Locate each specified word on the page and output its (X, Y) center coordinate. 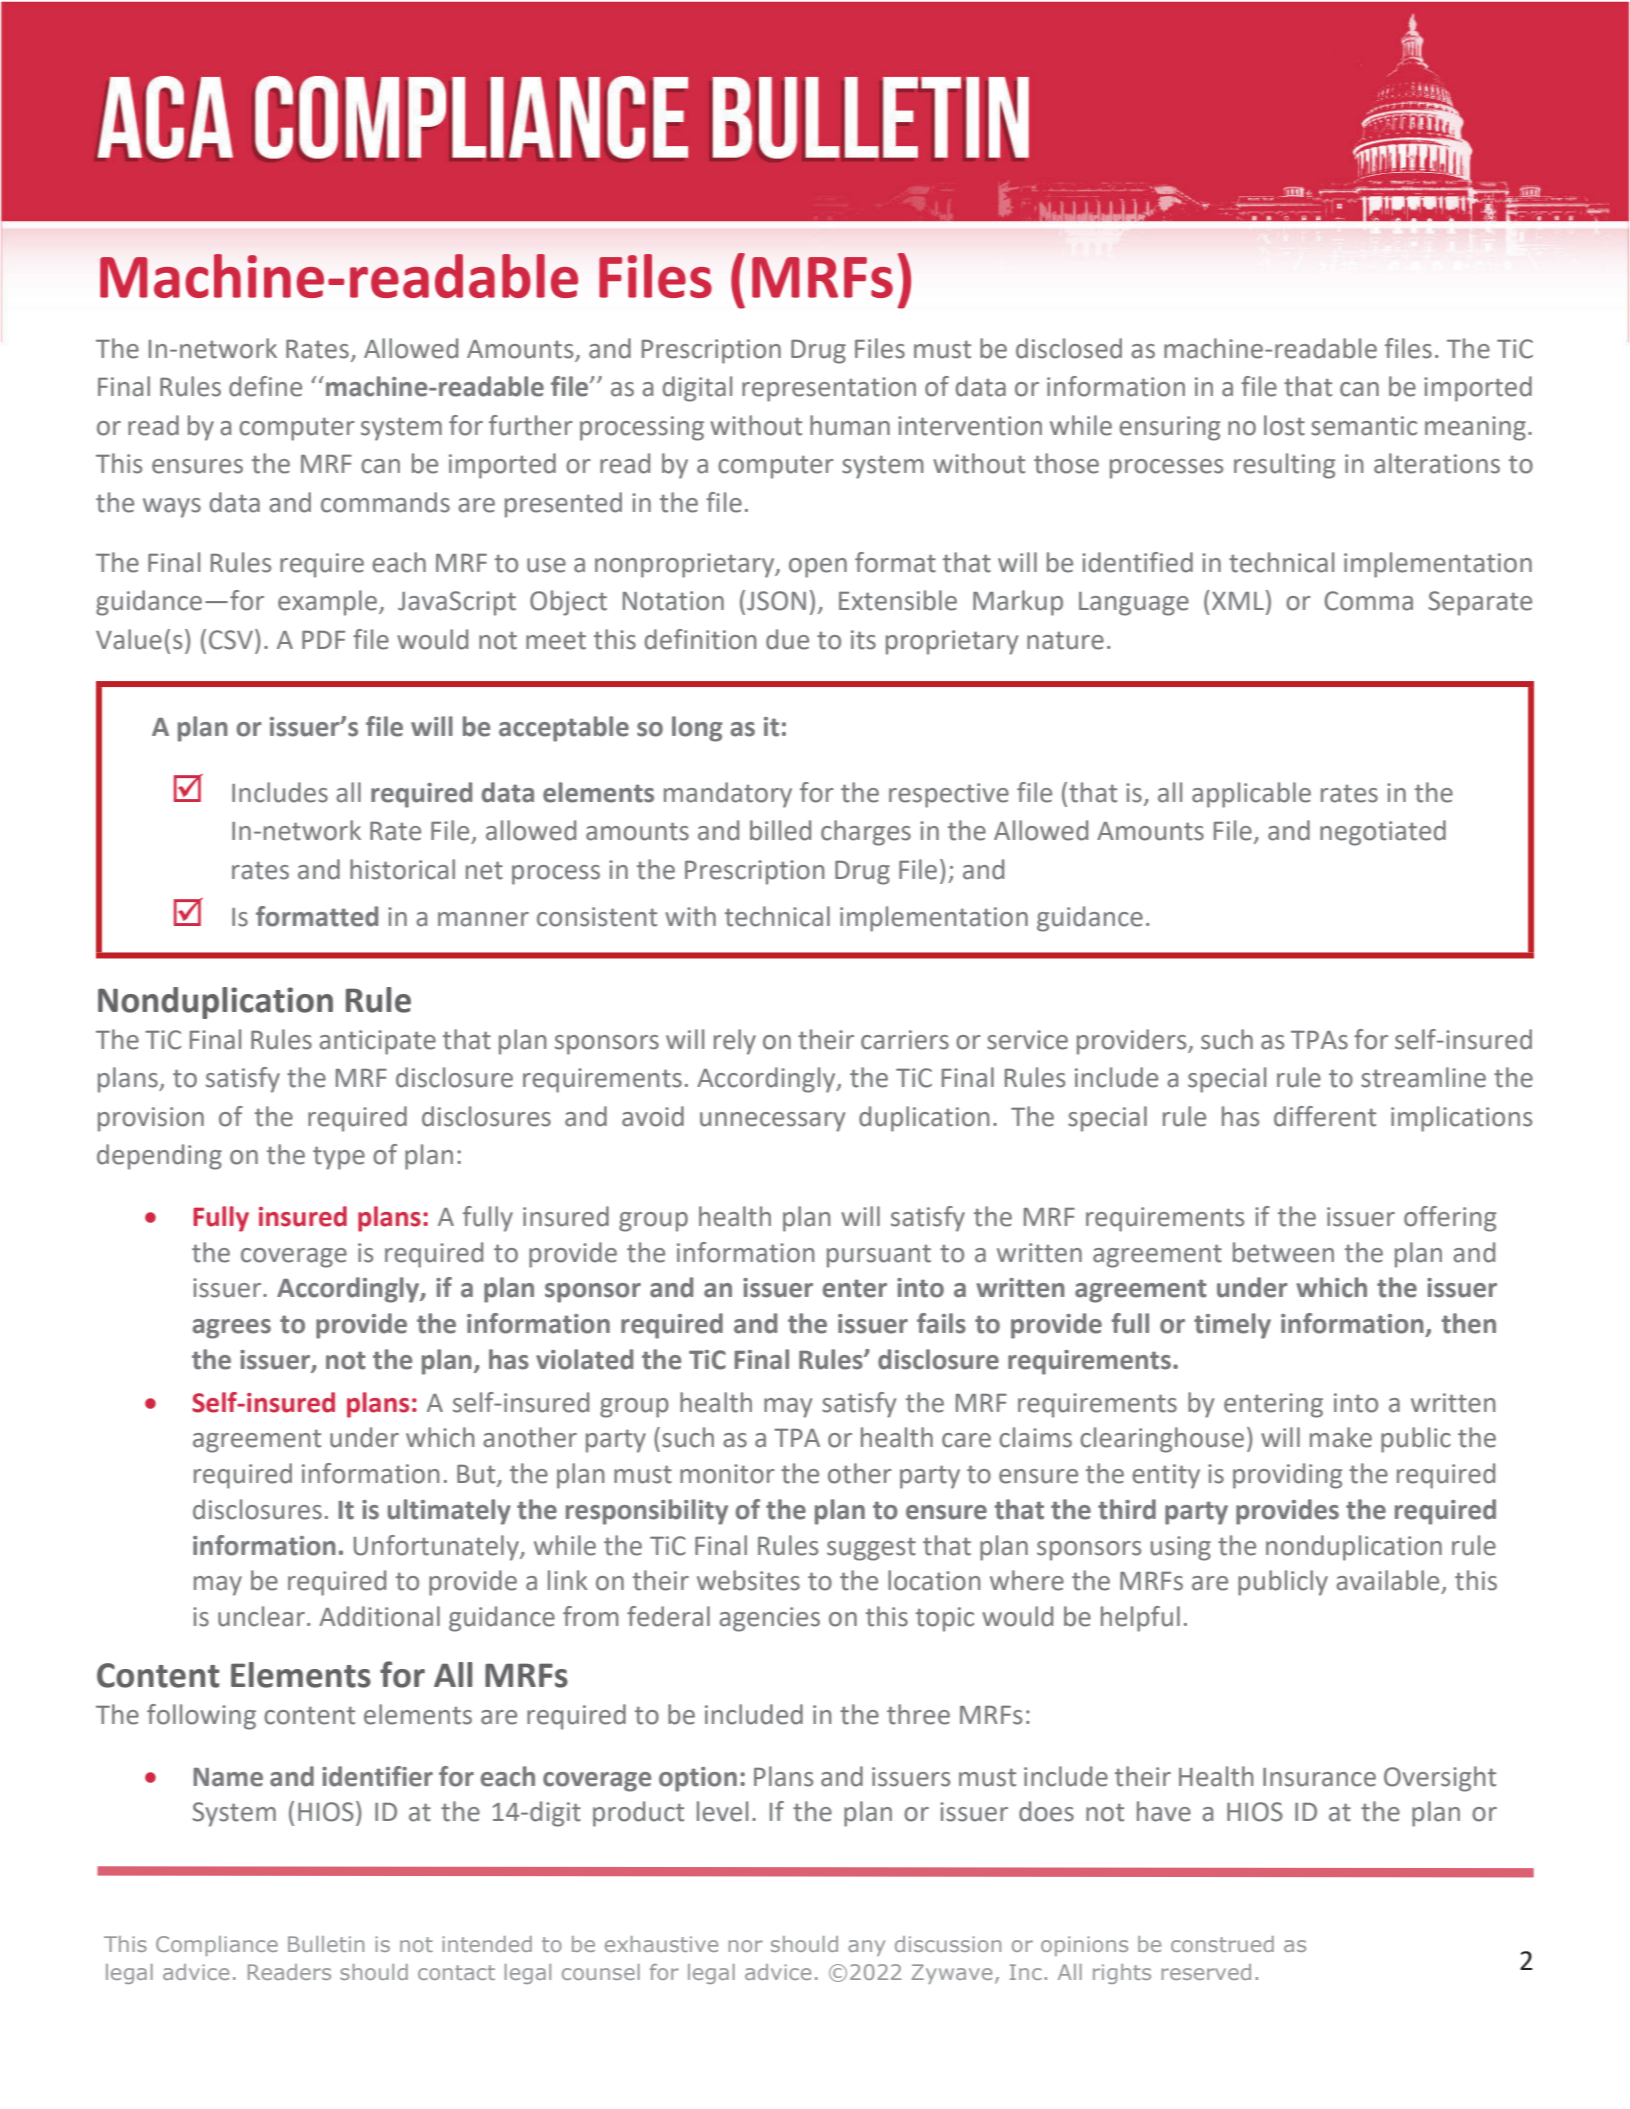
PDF (323, 640)
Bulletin (326, 1944)
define (265, 386)
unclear (261, 1616)
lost (1284, 425)
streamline (1423, 1077)
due (787, 639)
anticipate (377, 1042)
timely (1232, 1326)
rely (735, 1042)
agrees (232, 1329)
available (1387, 1580)
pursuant (879, 1256)
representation (829, 389)
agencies (769, 1619)
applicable (1251, 795)
